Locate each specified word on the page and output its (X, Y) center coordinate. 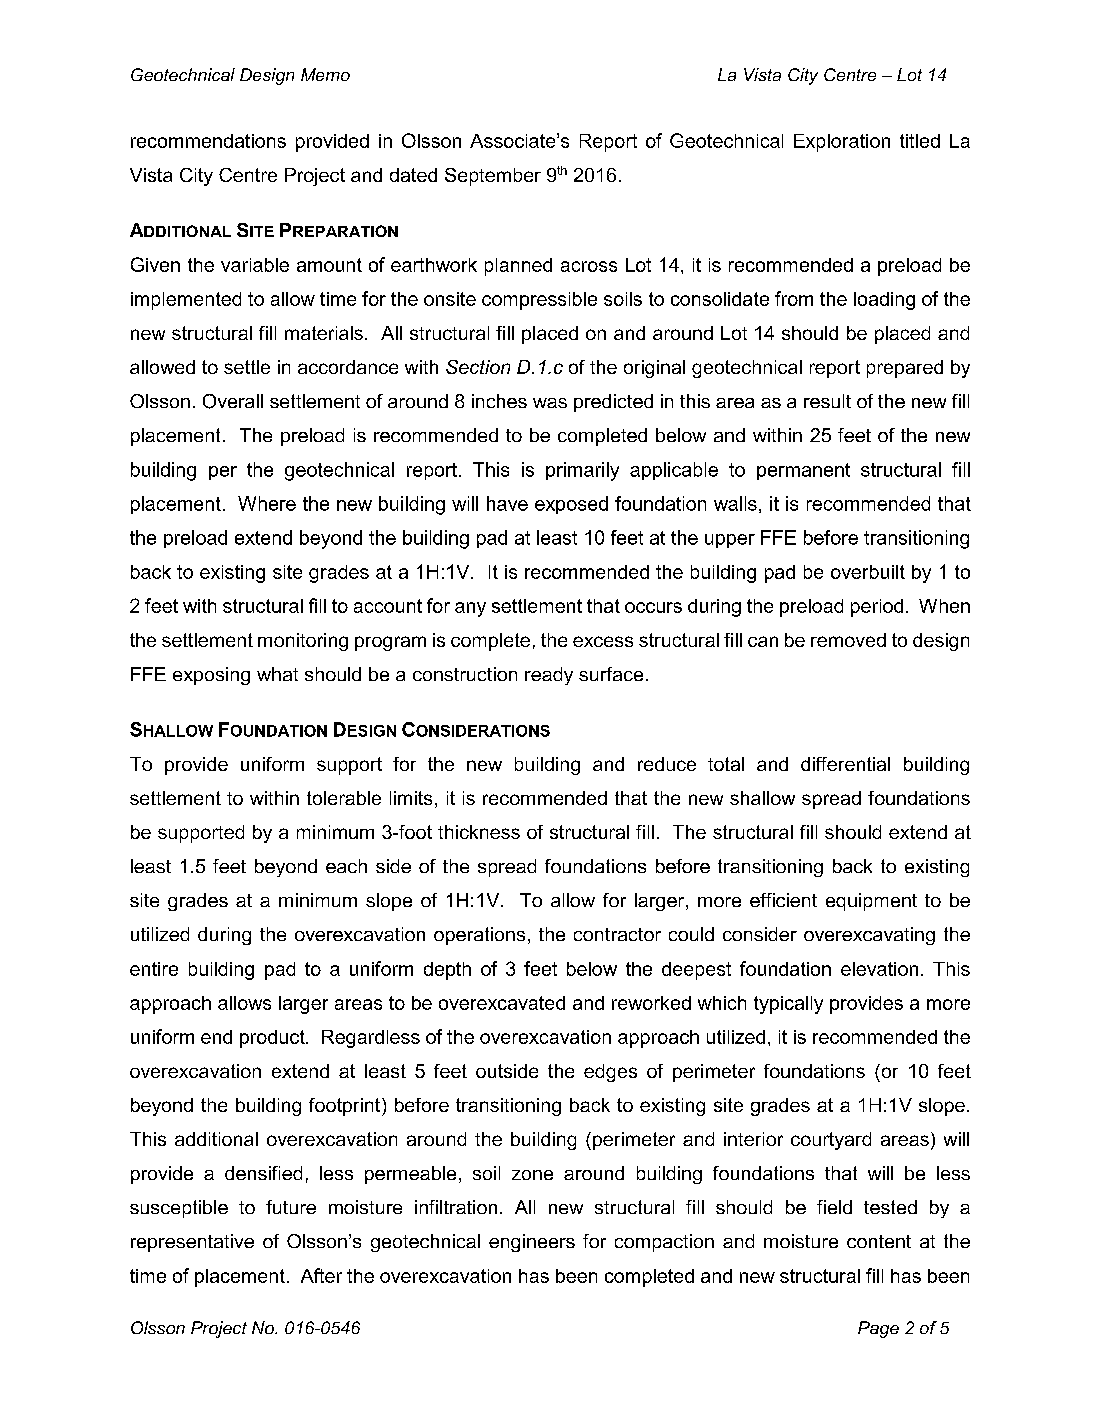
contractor (617, 934)
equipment (871, 902)
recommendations (208, 141)
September (493, 177)
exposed (571, 505)
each (346, 866)
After (321, 1275)
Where (267, 503)
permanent (803, 471)
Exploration (842, 143)
